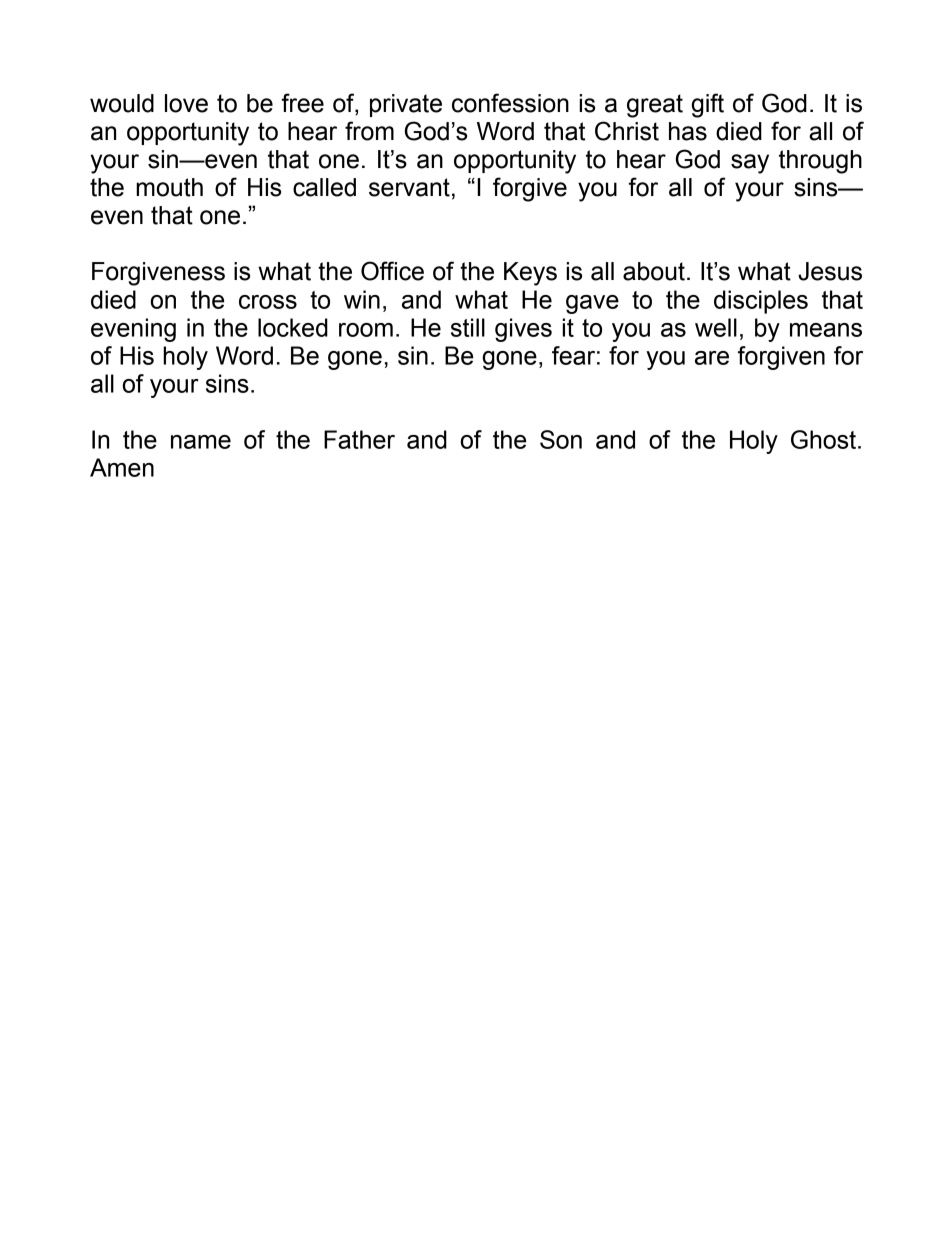 The width and height of the screenshot is (952, 1233). Describe the element at coordinates (823, 439) in the screenshot. I see `Ghost` at that location.
